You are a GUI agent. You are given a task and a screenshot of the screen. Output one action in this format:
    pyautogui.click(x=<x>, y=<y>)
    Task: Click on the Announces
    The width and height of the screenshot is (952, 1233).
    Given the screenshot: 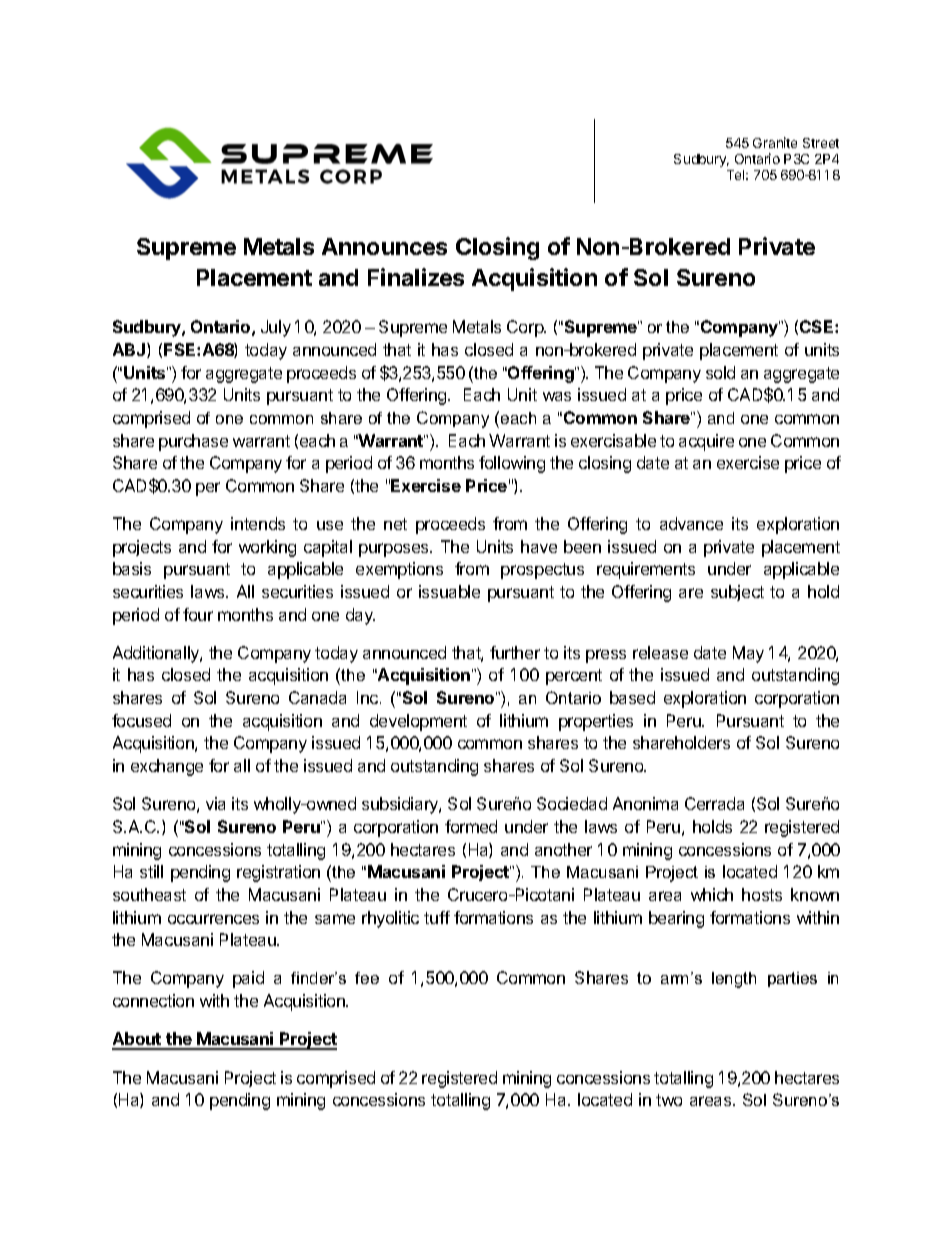 What is the action you would take?
    pyautogui.click(x=384, y=246)
